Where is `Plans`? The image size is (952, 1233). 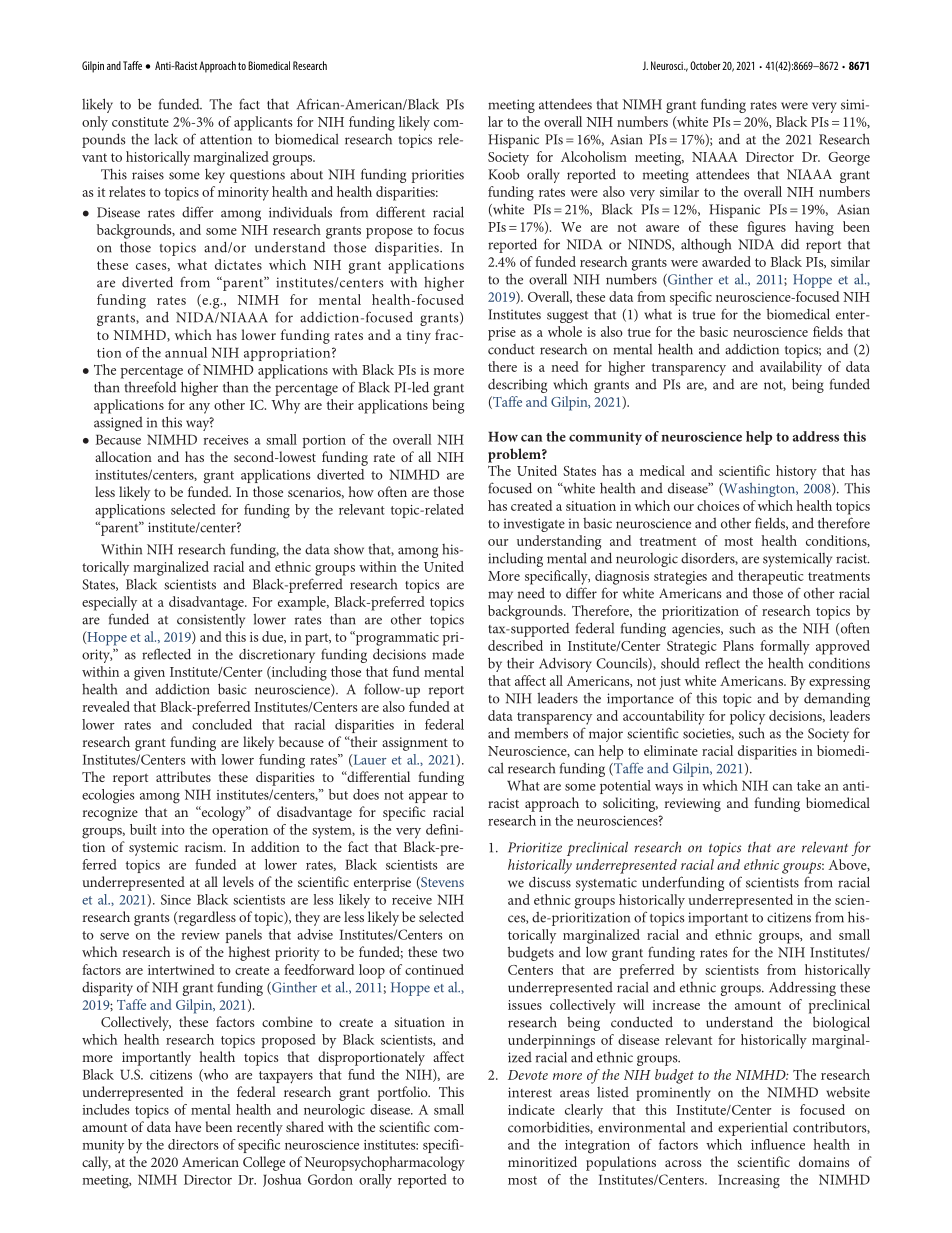 Plans is located at coordinates (738, 645).
